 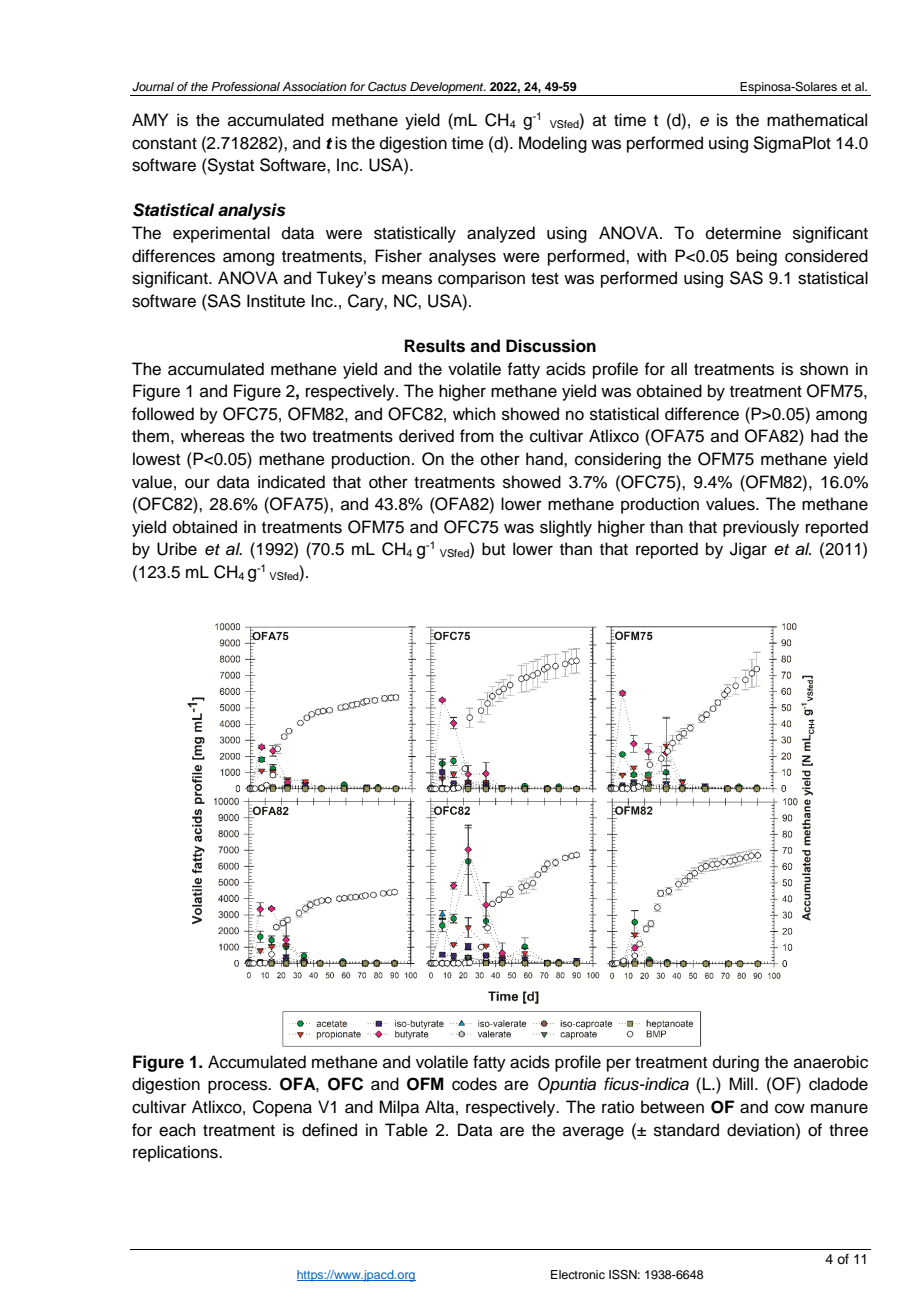 What do you see at coordinates (545, 459) in the screenshot?
I see `hand` at bounding box center [545, 459].
